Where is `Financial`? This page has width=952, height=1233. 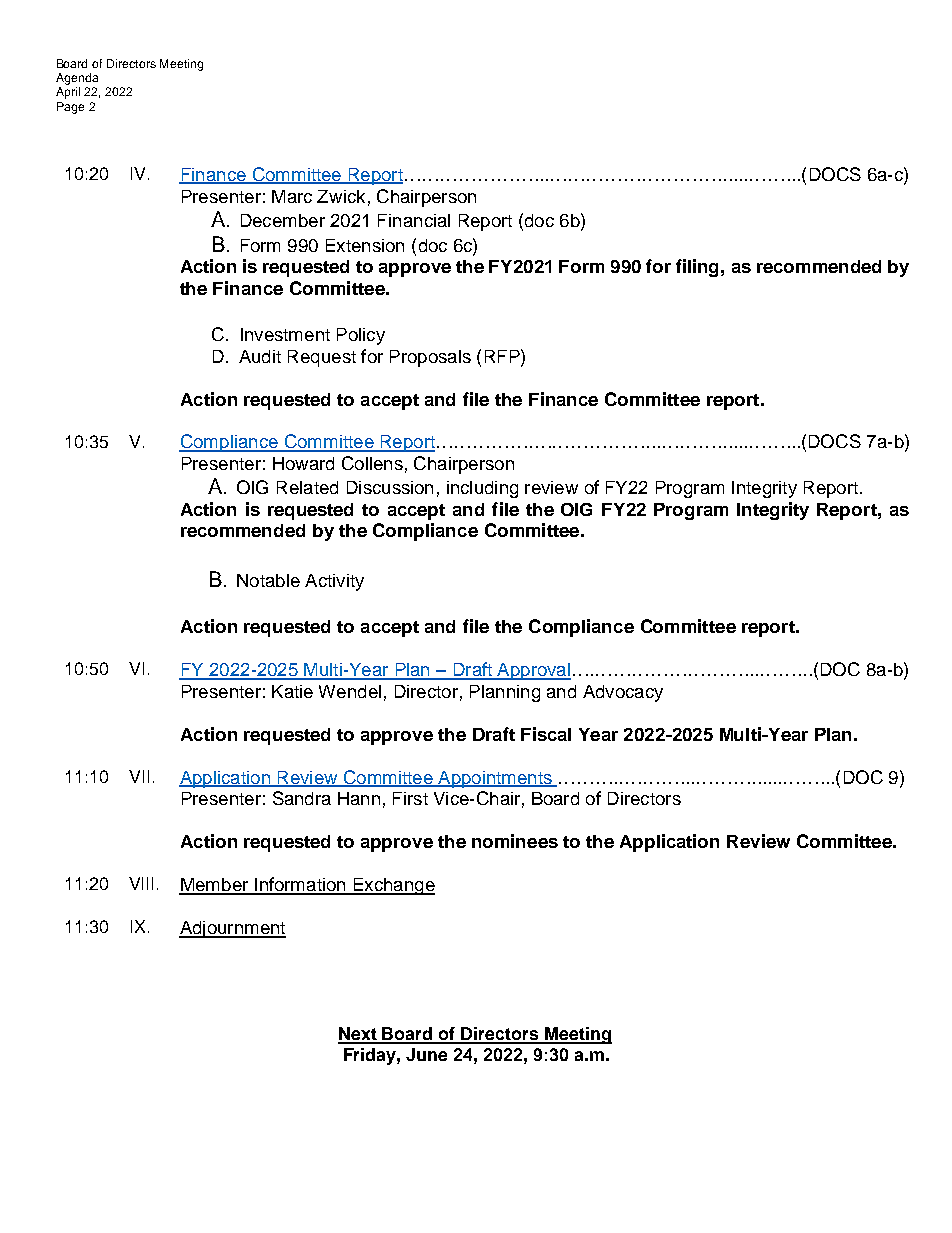
Financial is located at coordinates (414, 220).
